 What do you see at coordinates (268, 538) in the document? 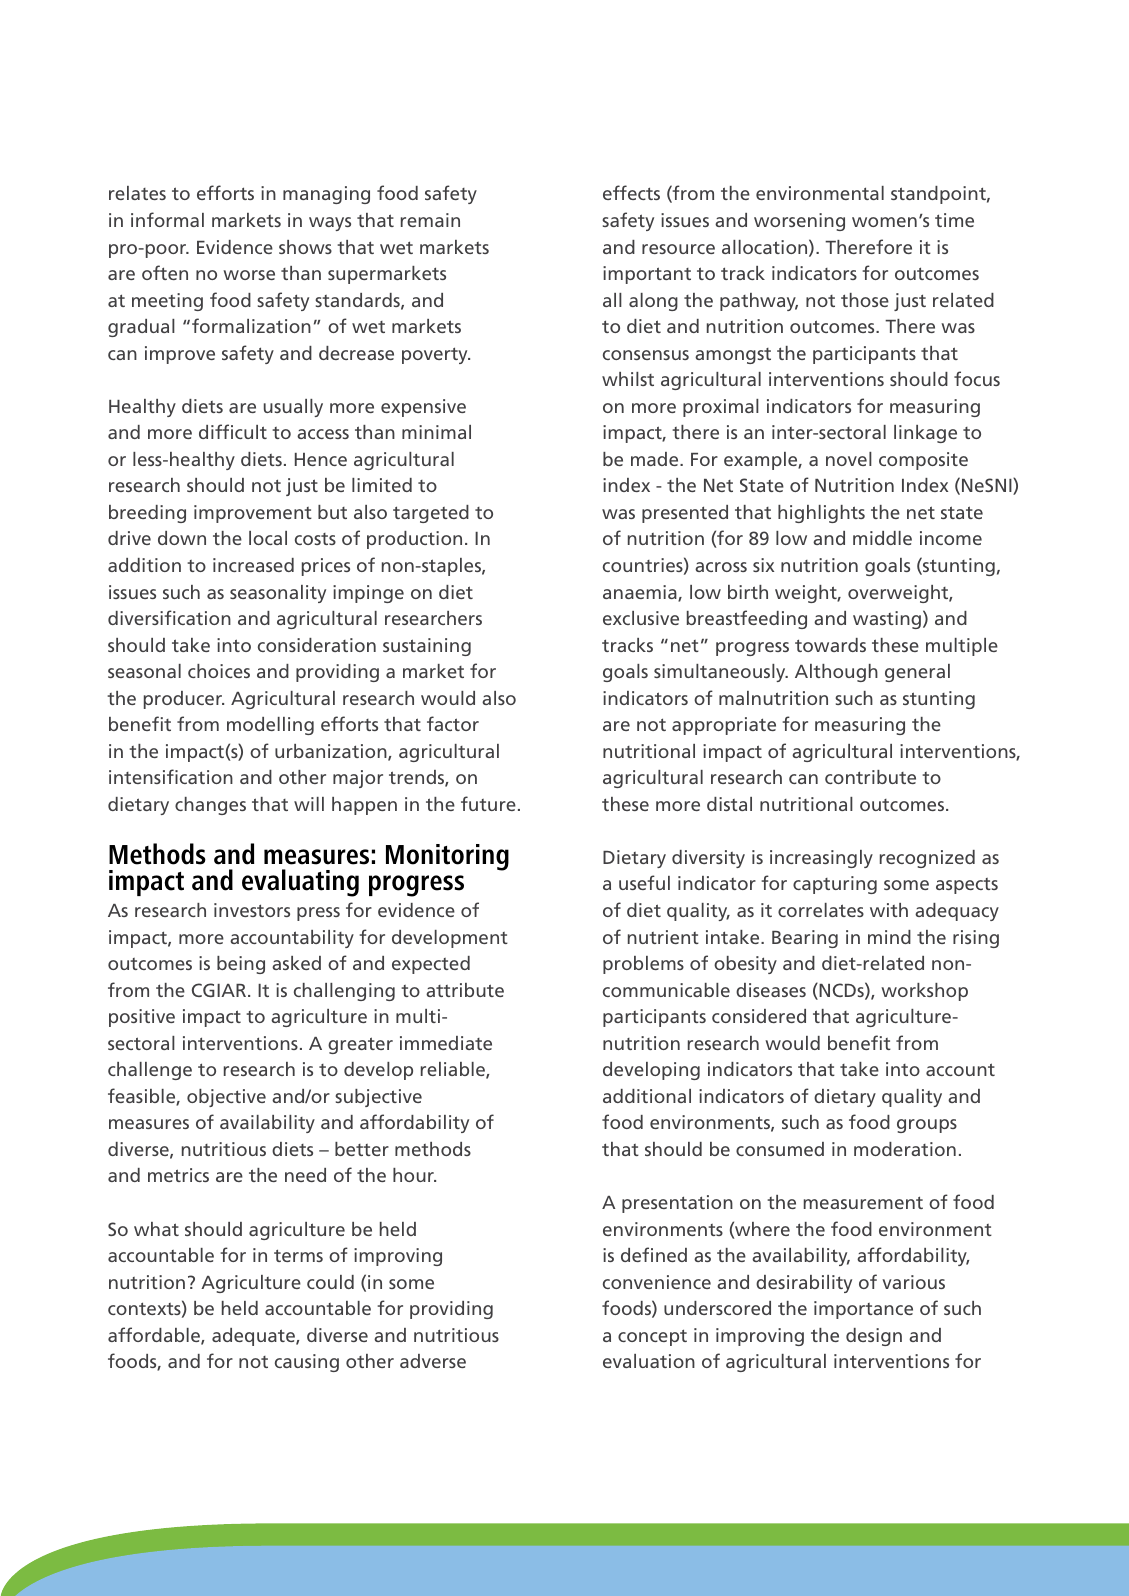
I see `local` at bounding box center [268, 538].
